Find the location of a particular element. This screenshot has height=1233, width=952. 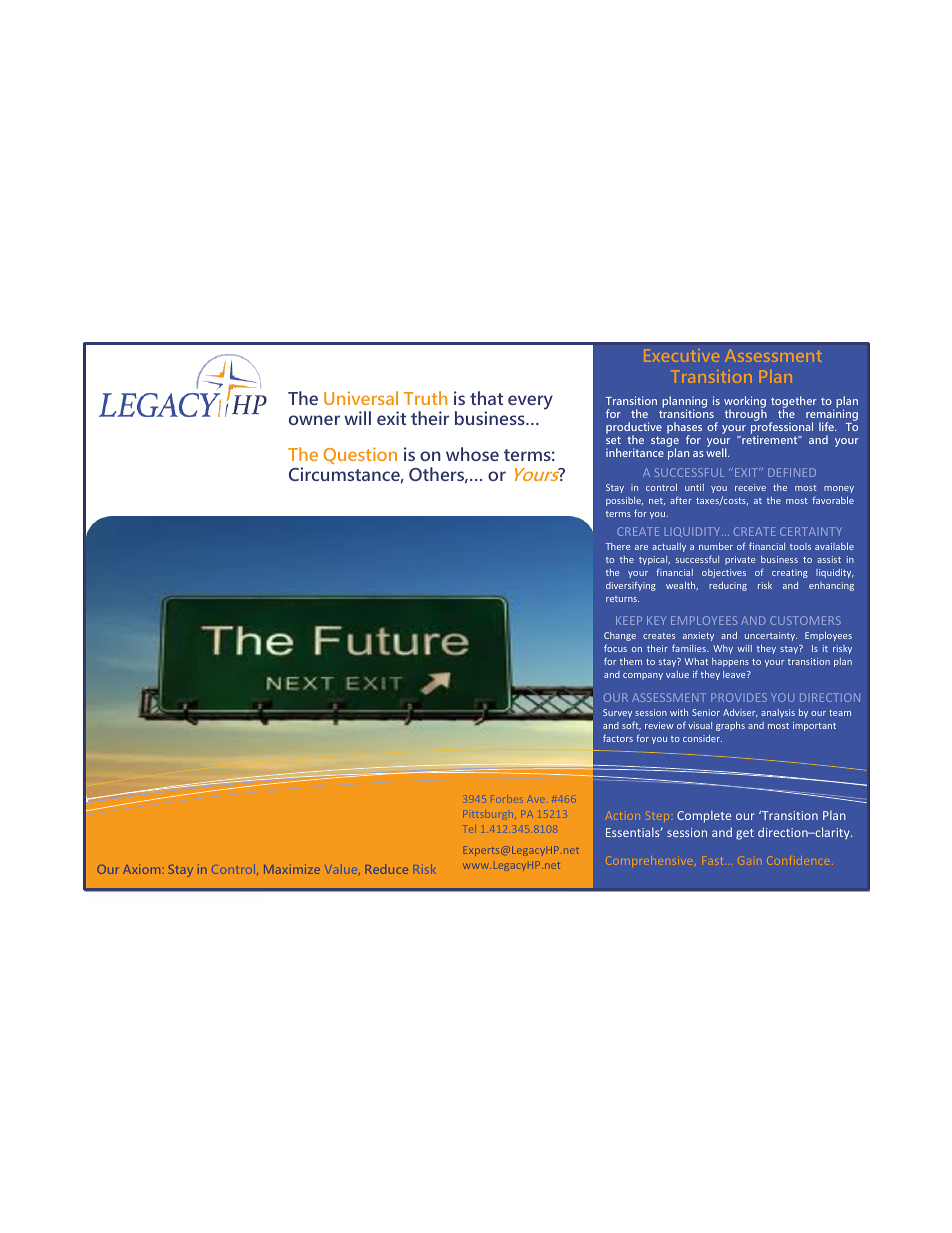

that is located at coordinates (486, 398).
